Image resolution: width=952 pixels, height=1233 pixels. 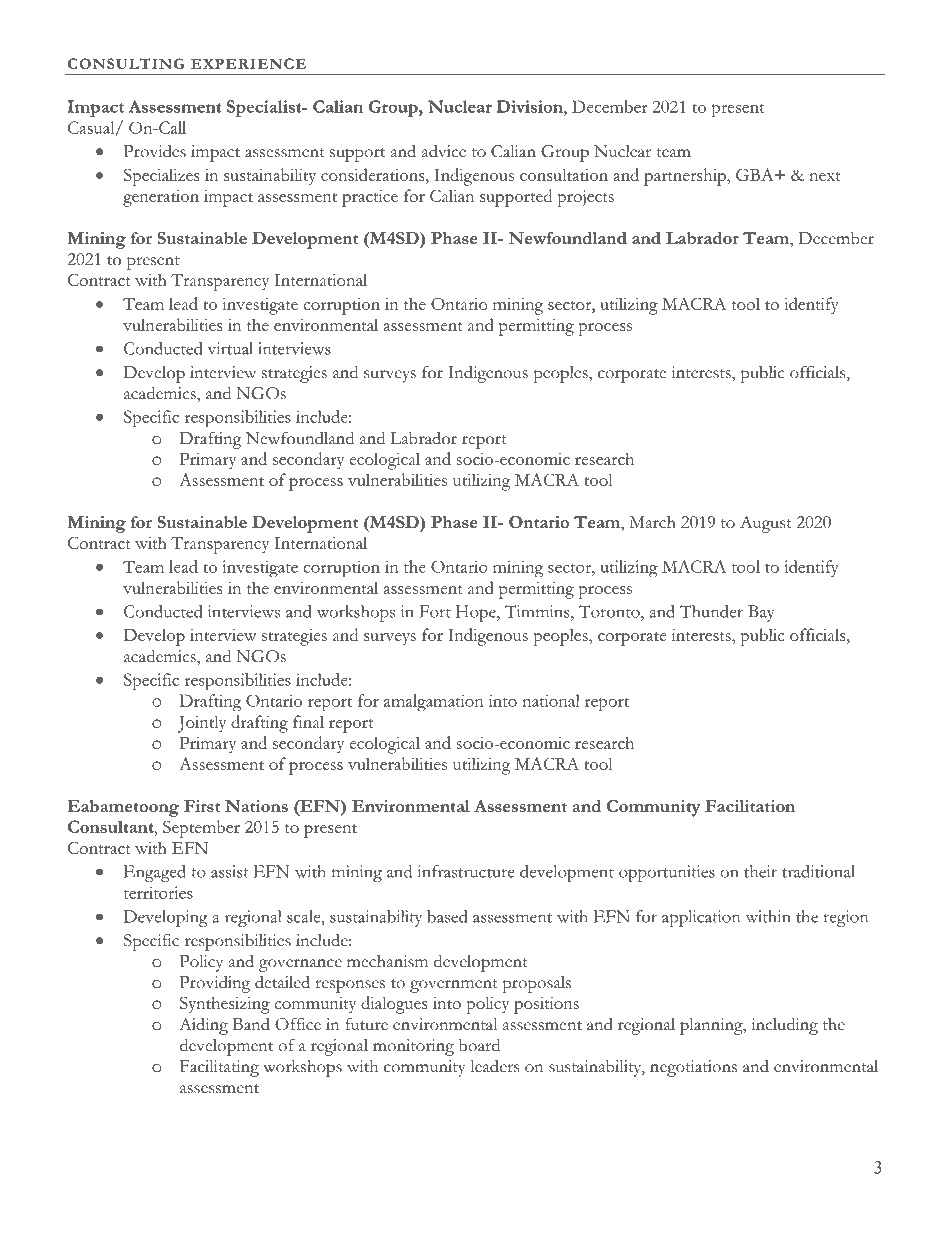 What do you see at coordinates (203, 1026) in the screenshot?
I see `Aiding` at bounding box center [203, 1026].
